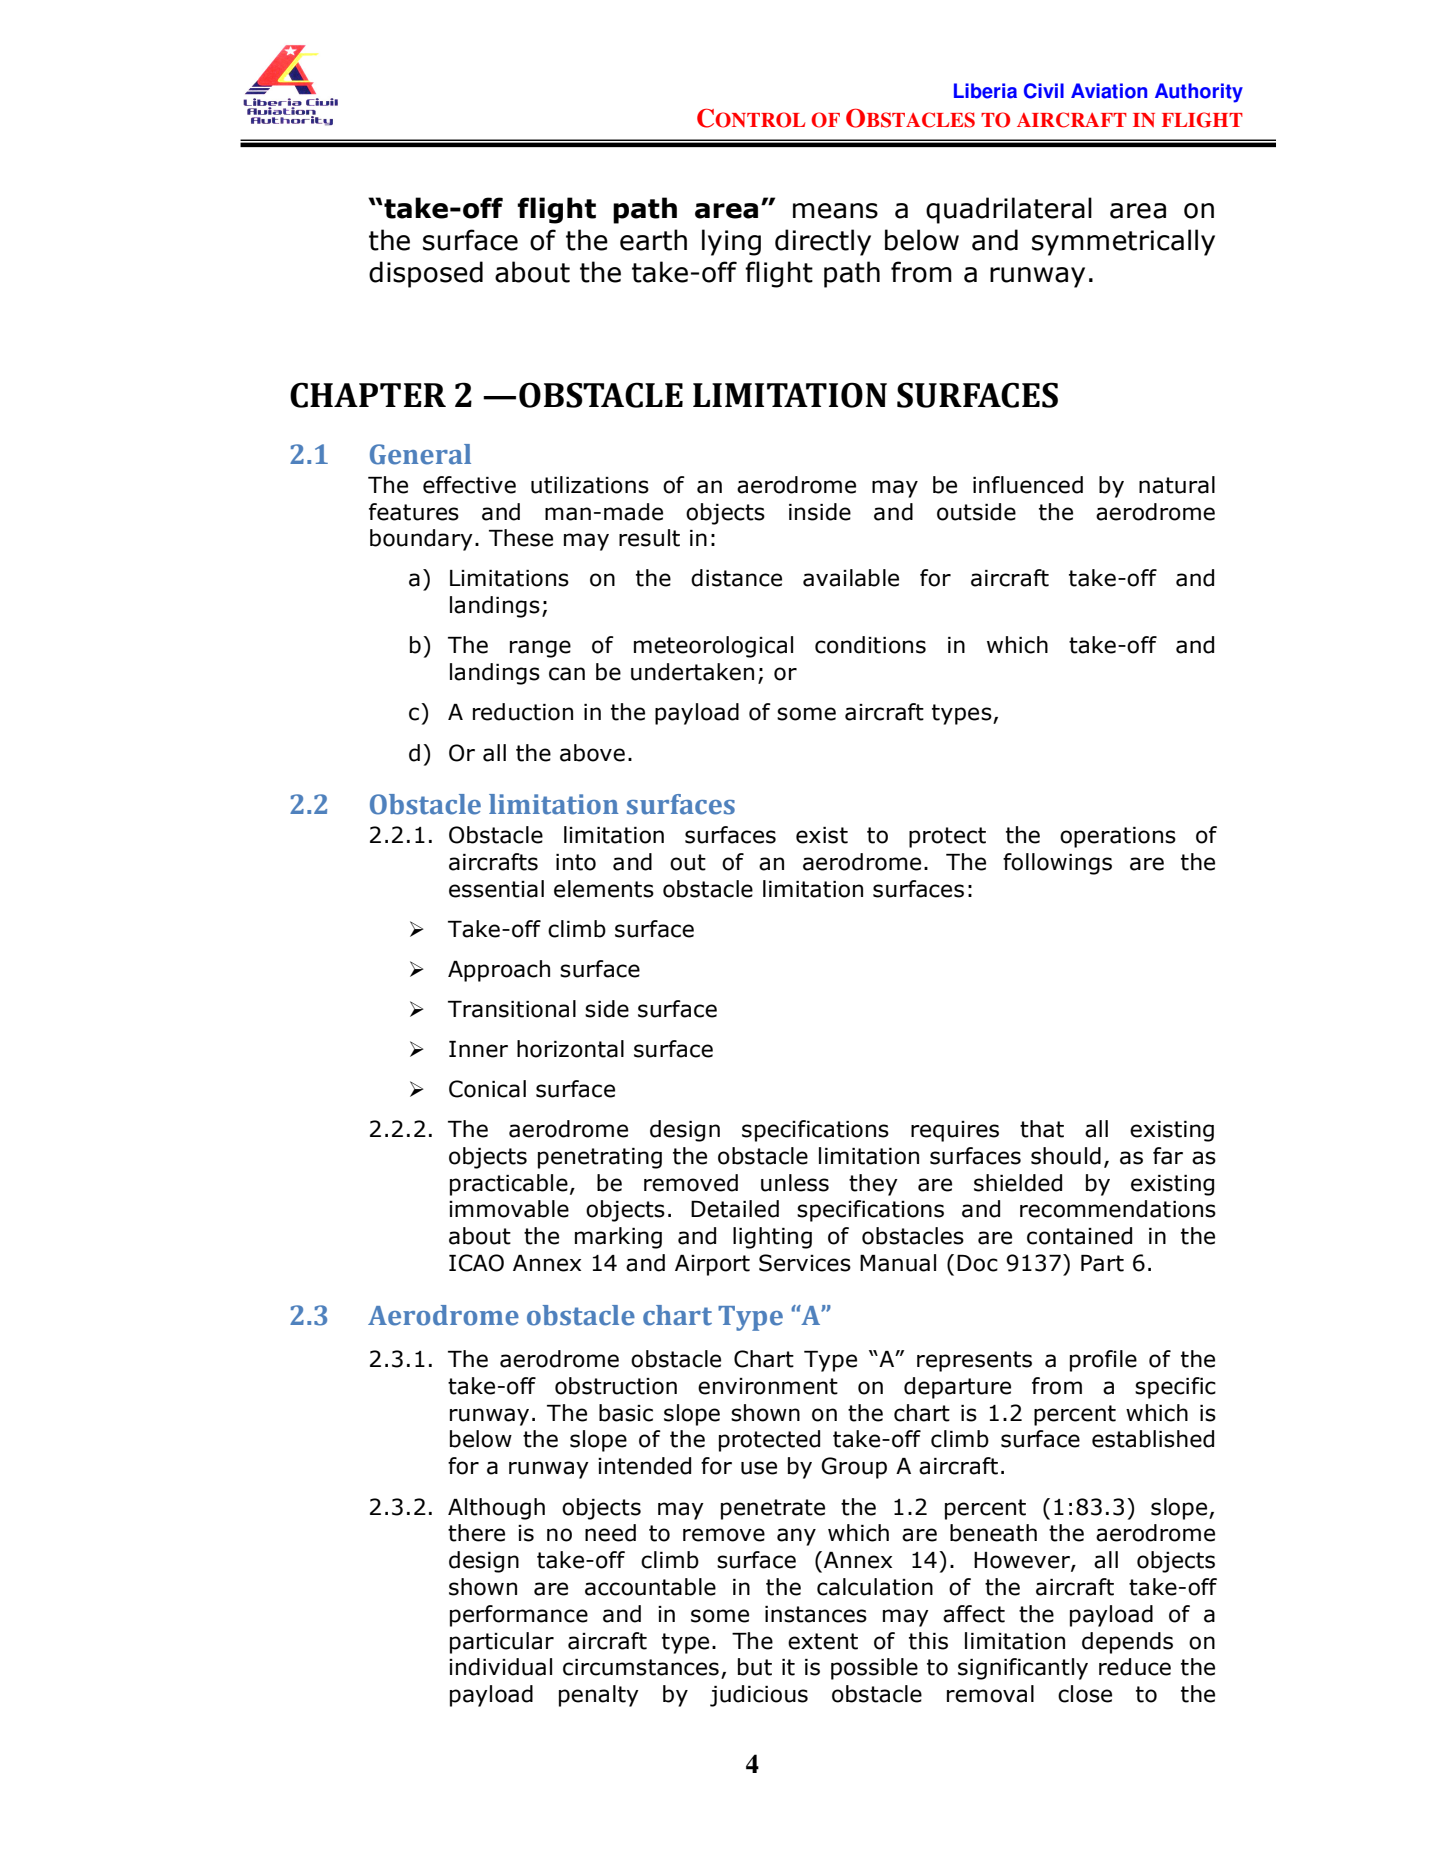 Image resolution: width=1435 pixels, height=1857 pixels. Describe the element at coordinates (713, 647) in the image. I see `meteorological` at that location.
